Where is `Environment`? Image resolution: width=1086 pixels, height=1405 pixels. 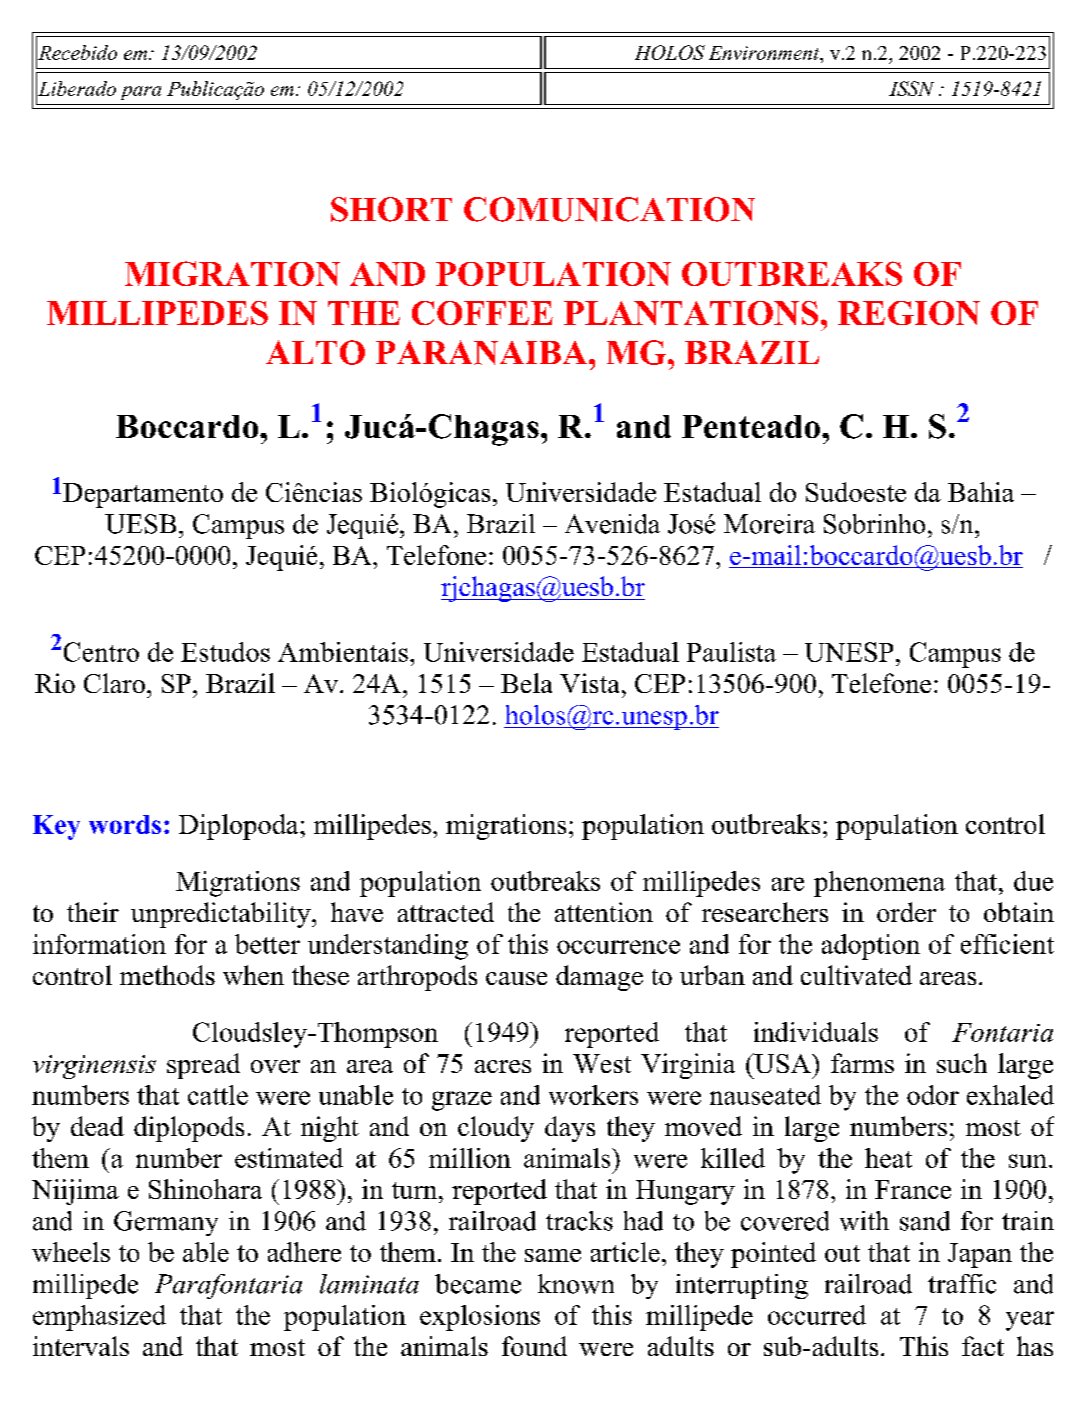 Environment is located at coordinates (765, 54).
